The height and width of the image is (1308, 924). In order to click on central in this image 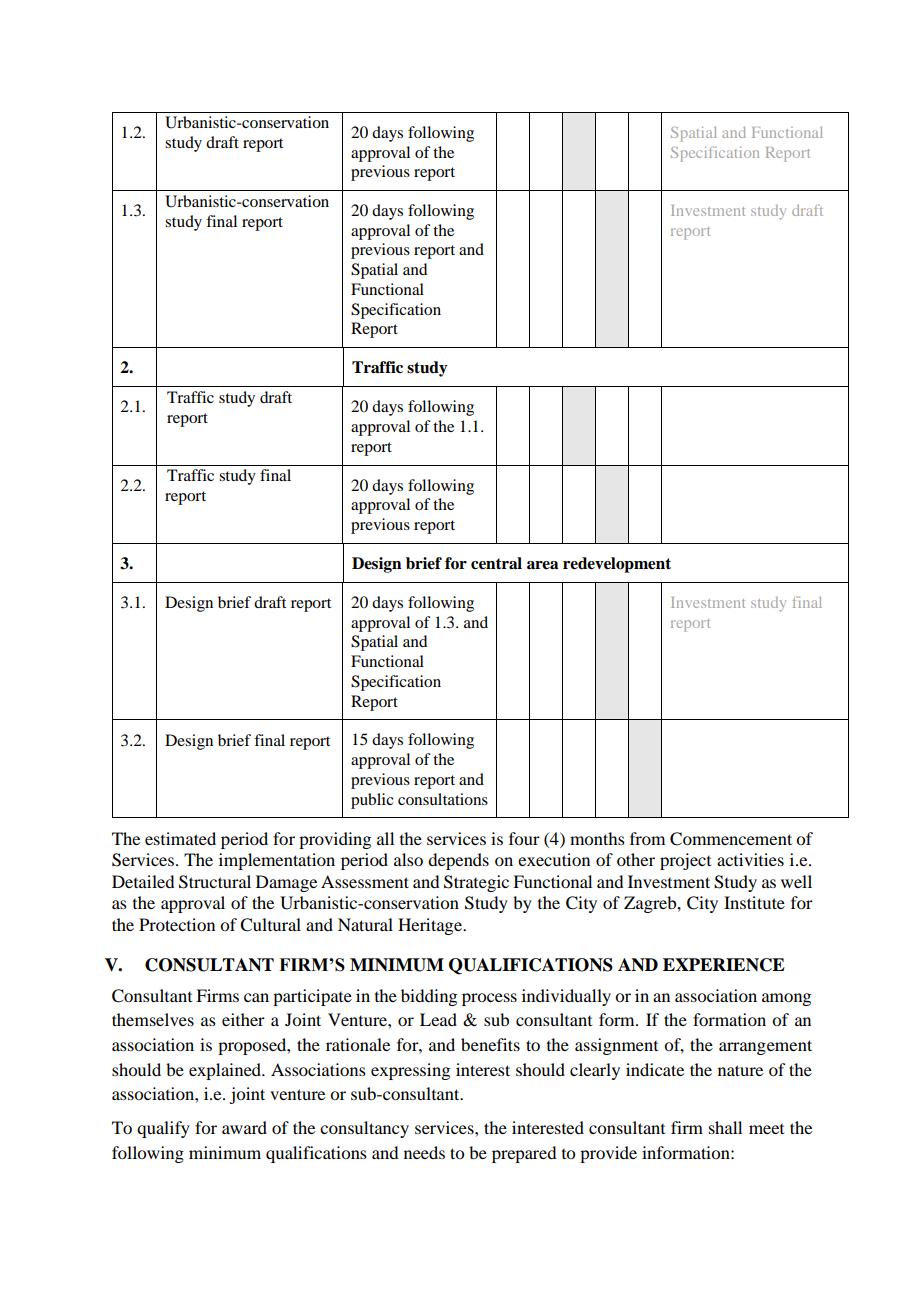, I will do `click(496, 563)`.
